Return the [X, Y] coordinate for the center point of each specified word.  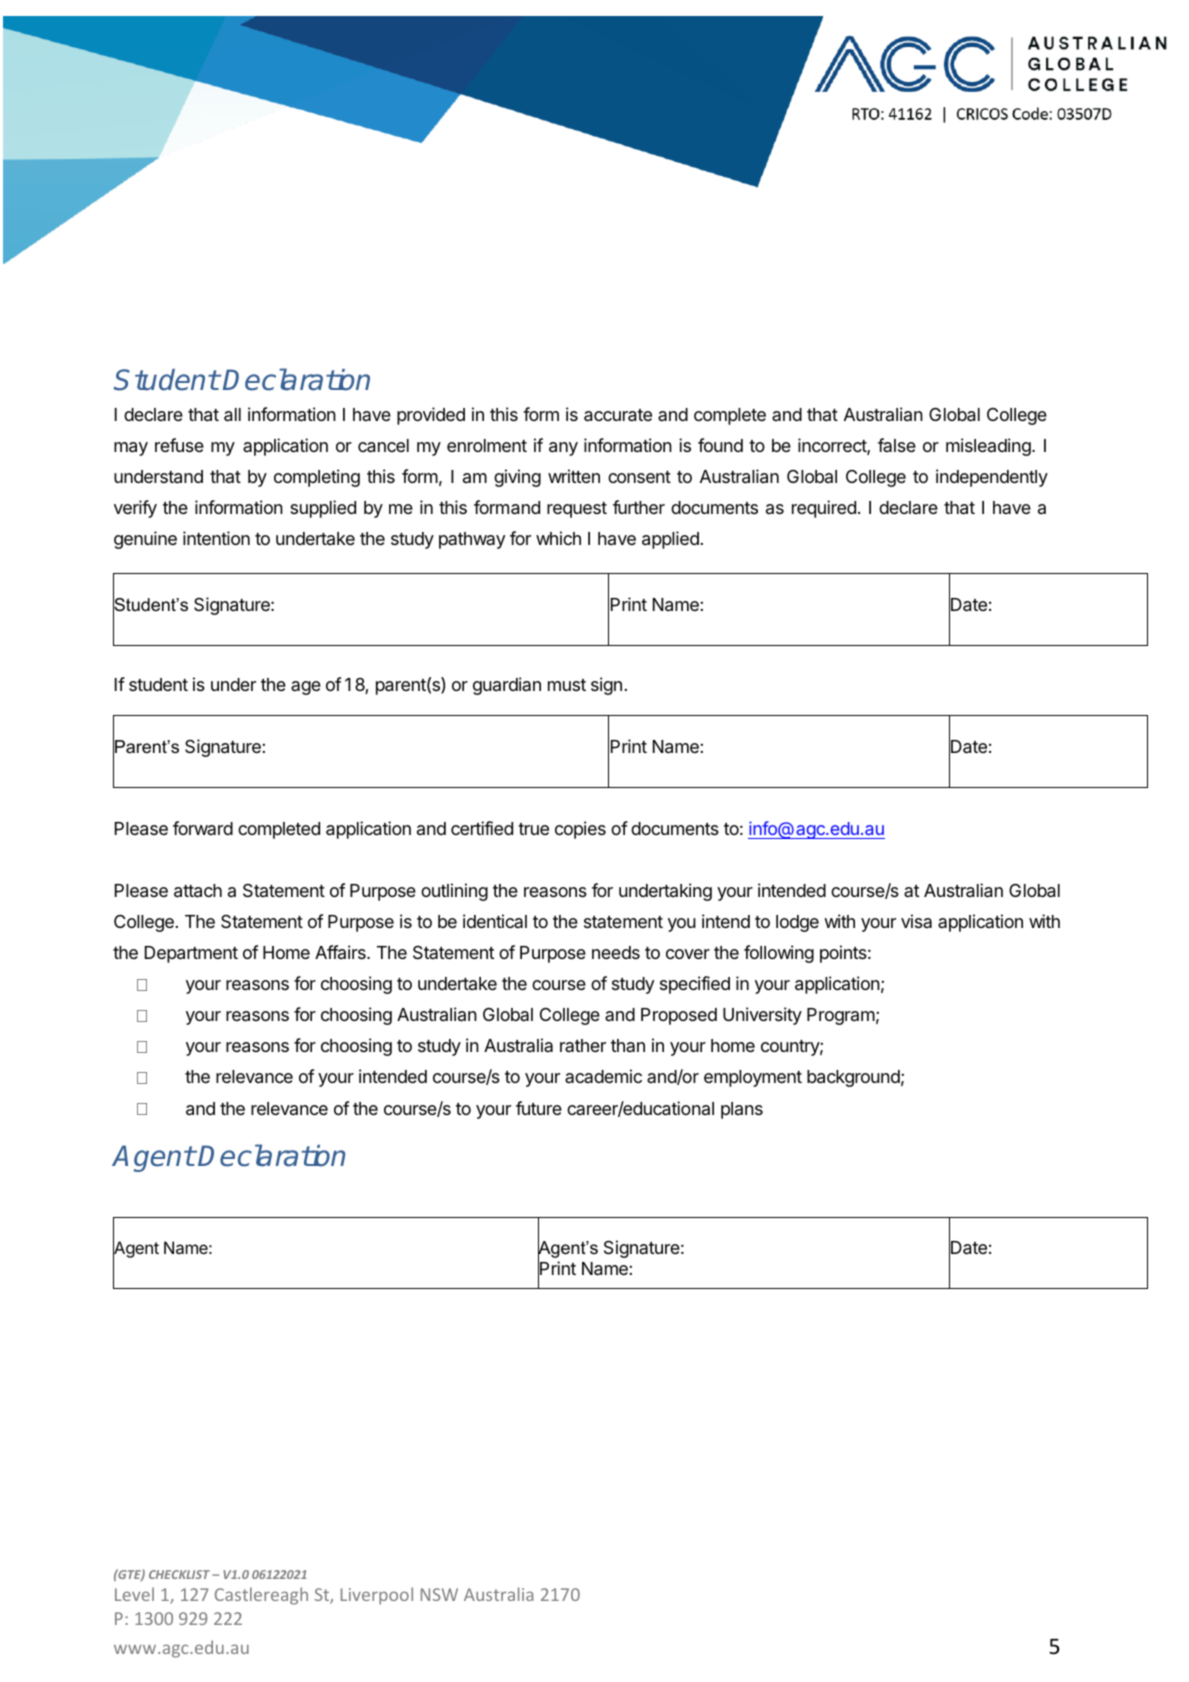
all [232, 415]
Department [191, 954]
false [897, 445]
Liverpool [377, 1596]
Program [841, 1016]
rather [583, 1045]
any [563, 449]
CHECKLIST [181, 1574]
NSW [439, 1594]
